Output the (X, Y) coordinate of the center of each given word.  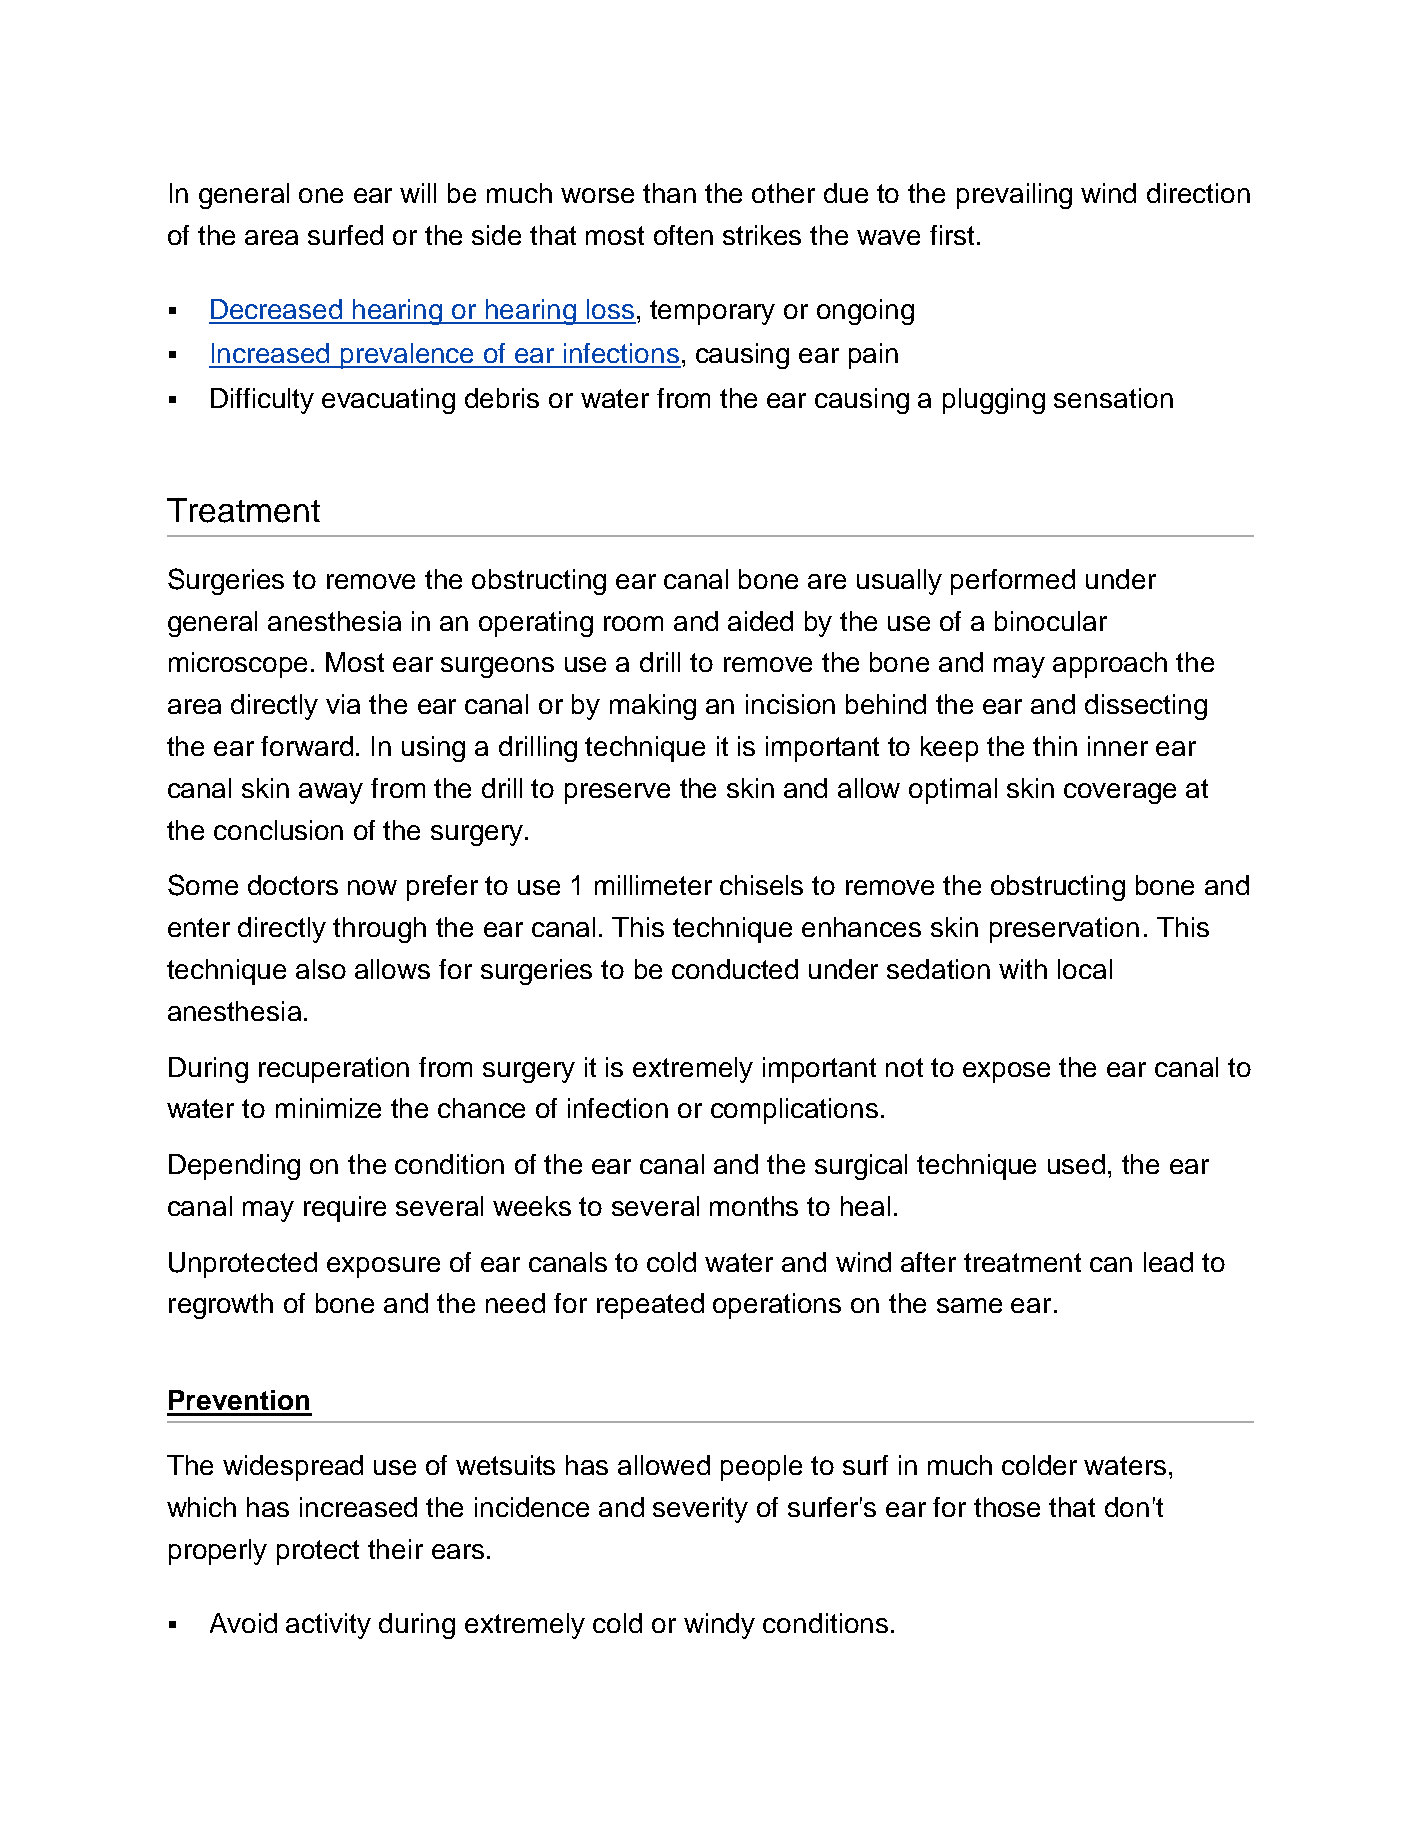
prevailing (1014, 196)
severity (700, 1510)
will (418, 193)
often (683, 235)
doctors (293, 885)
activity (328, 1626)
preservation (1064, 930)
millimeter (653, 885)
